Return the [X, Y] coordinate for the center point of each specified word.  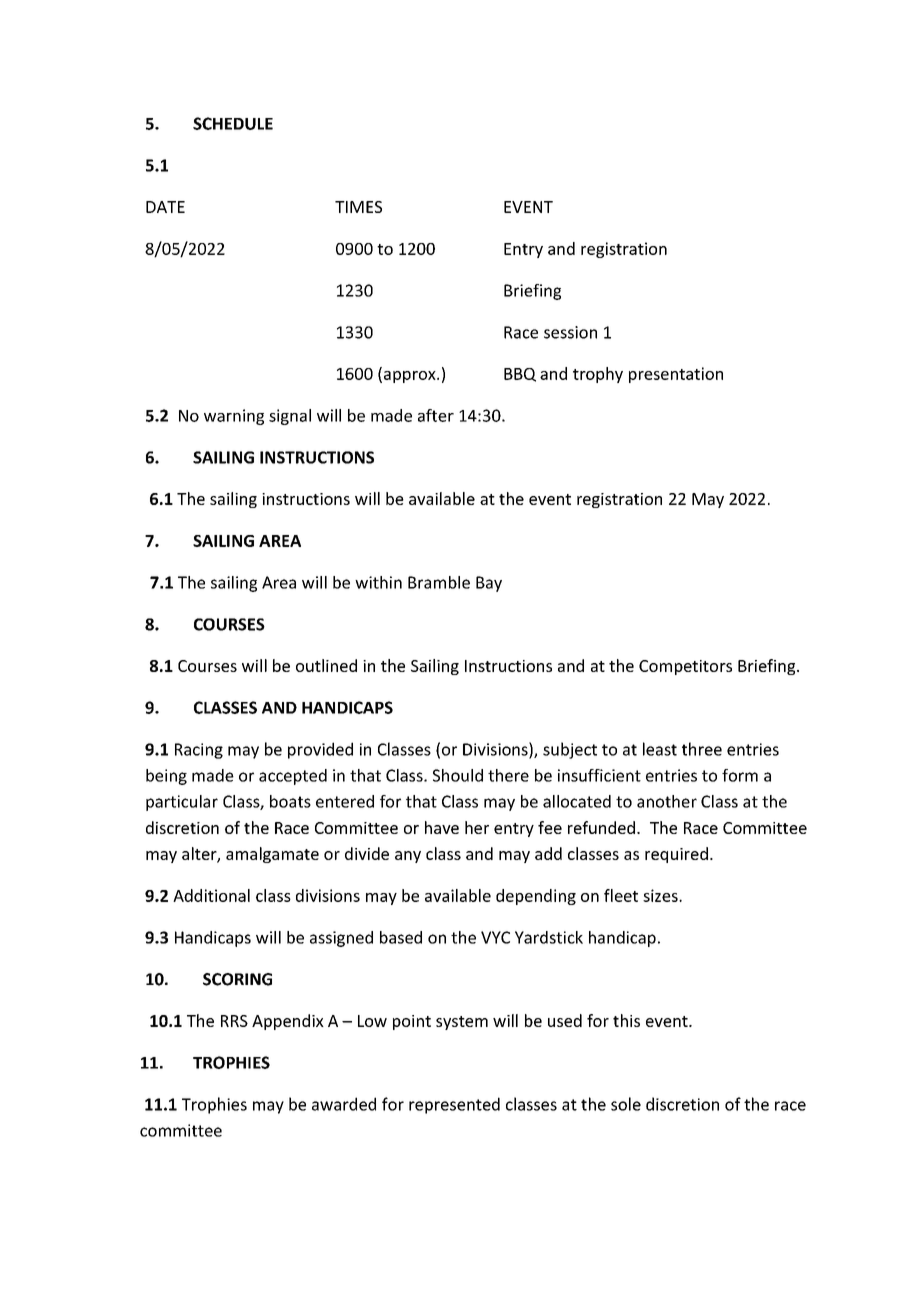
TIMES [358, 207]
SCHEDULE [233, 123]
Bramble [439, 582]
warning [234, 417]
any [408, 857]
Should [458, 775]
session [570, 332]
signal [290, 417]
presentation [676, 375]
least [660, 749]
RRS [234, 1021]
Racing [199, 751]
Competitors [685, 667]
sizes [661, 895]
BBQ [520, 375]
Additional [211, 895]
